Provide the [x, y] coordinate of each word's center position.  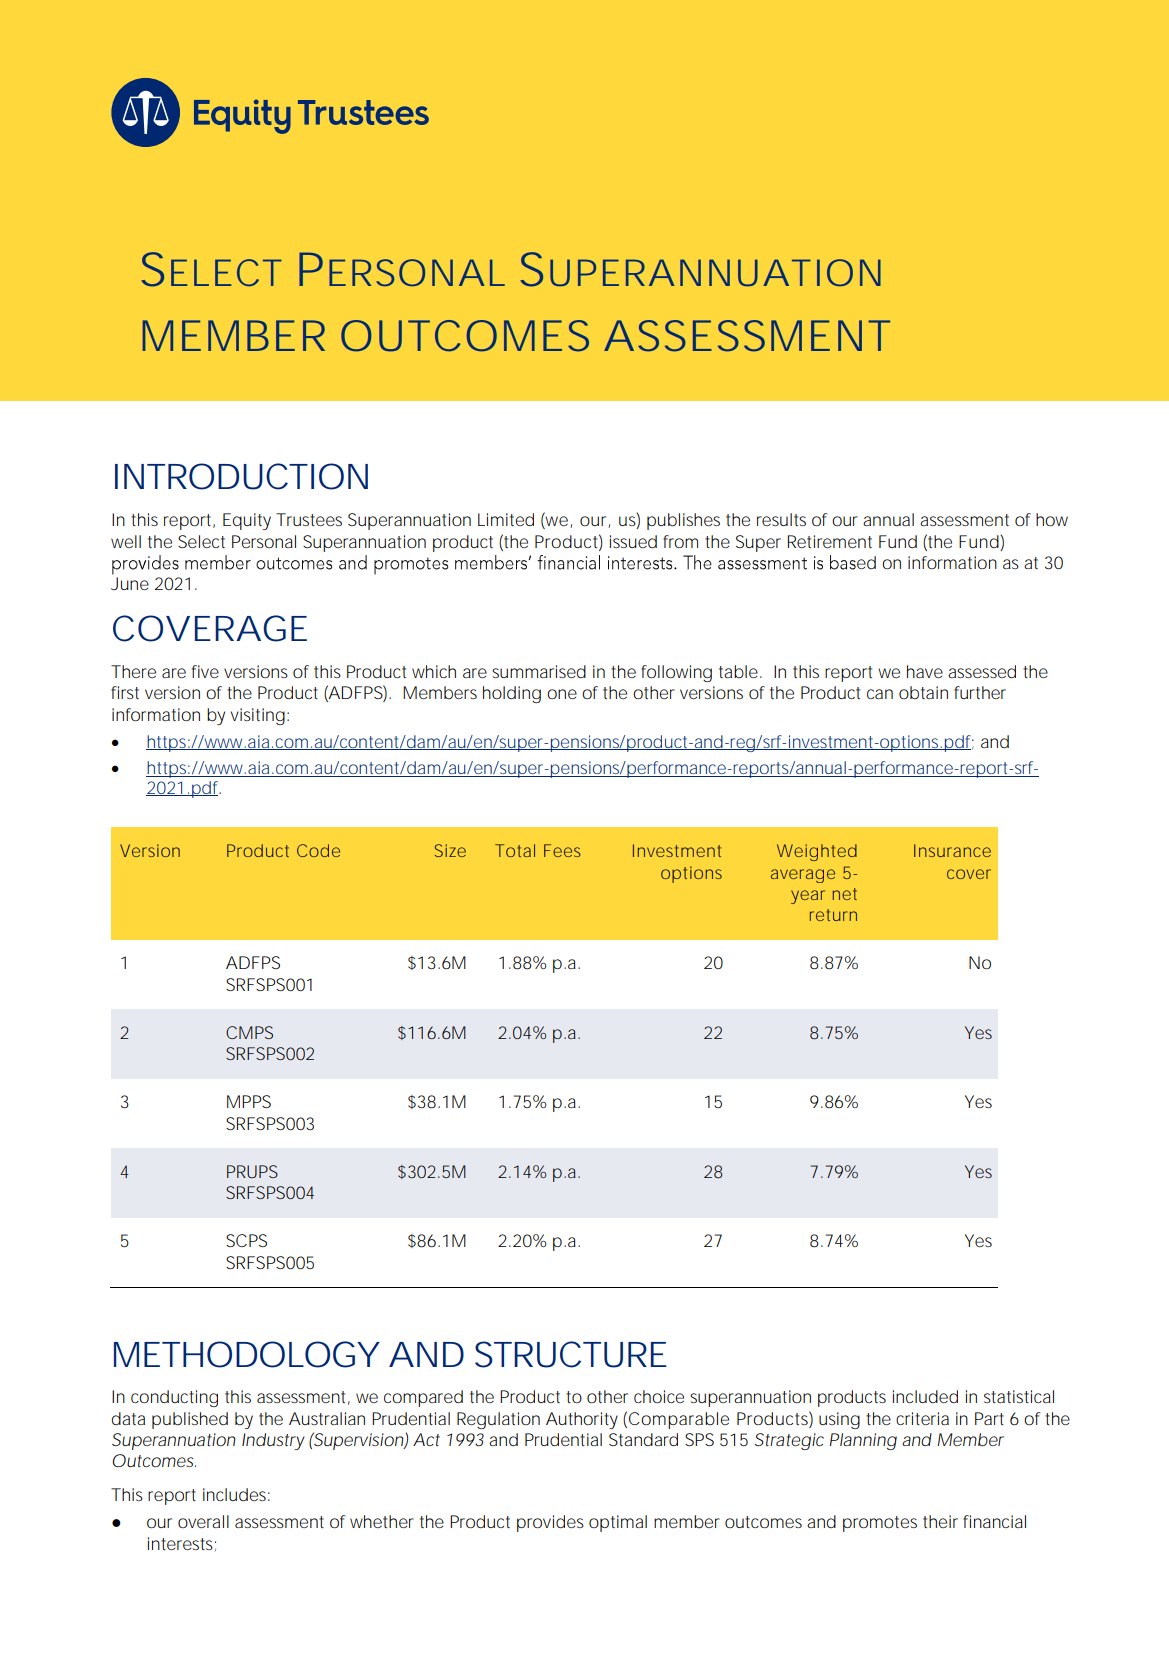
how [1052, 519]
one [562, 694]
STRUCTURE [571, 1354]
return [833, 915]
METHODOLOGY [246, 1354]
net [845, 894]
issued [633, 541]
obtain [923, 692]
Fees [562, 850]
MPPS [249, 1101]
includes [236, 1494]
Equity [247, 521]
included [925, 1396]
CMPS [249, 1032]
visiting [258, 716]
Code [318, 850]
